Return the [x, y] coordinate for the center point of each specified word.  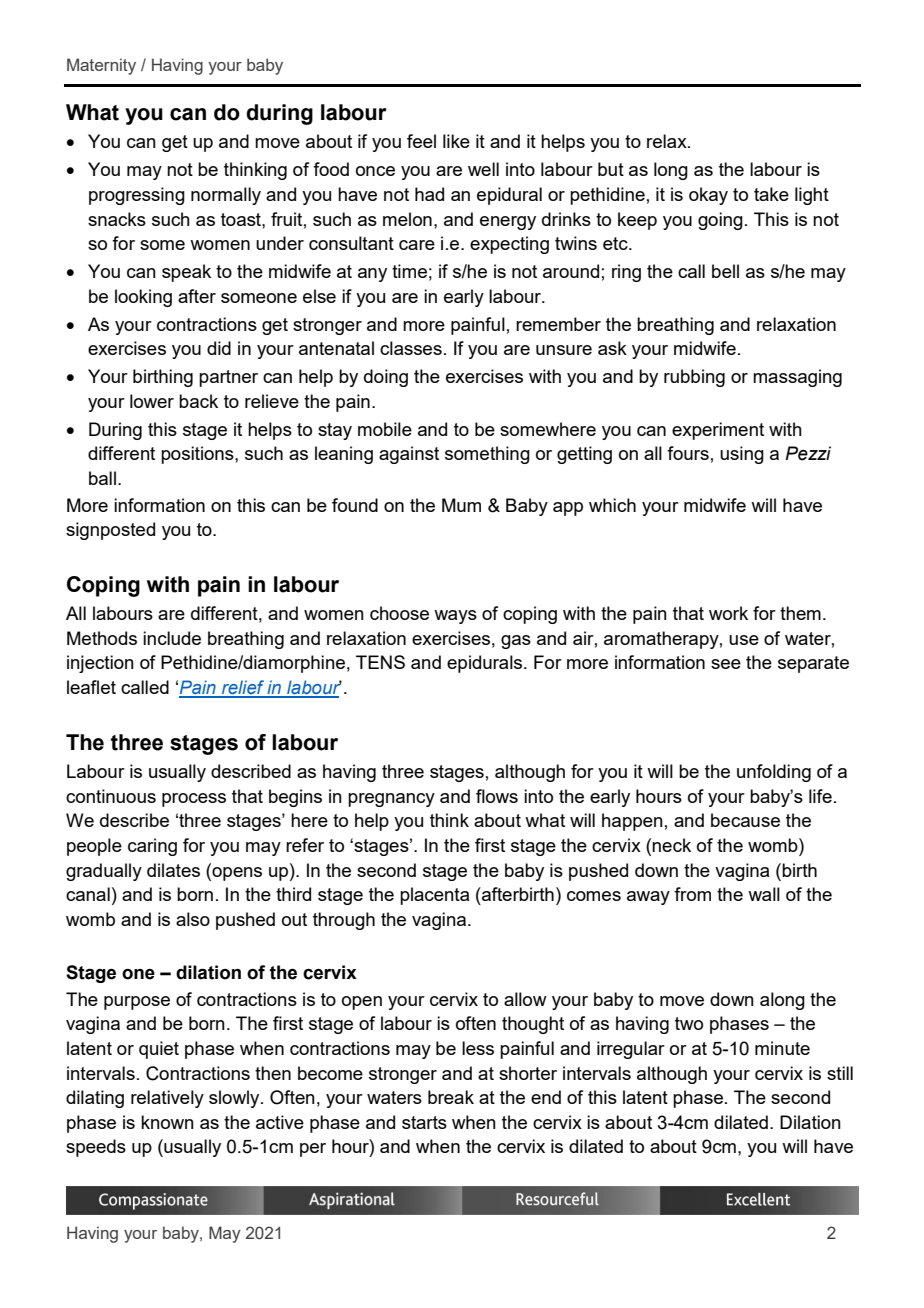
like [456, 141]
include [172, 638]
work [728, 613]
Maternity [101, 66]
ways [455, 617]
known [167, 1122]
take [771, 194]
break [451, 1097]
